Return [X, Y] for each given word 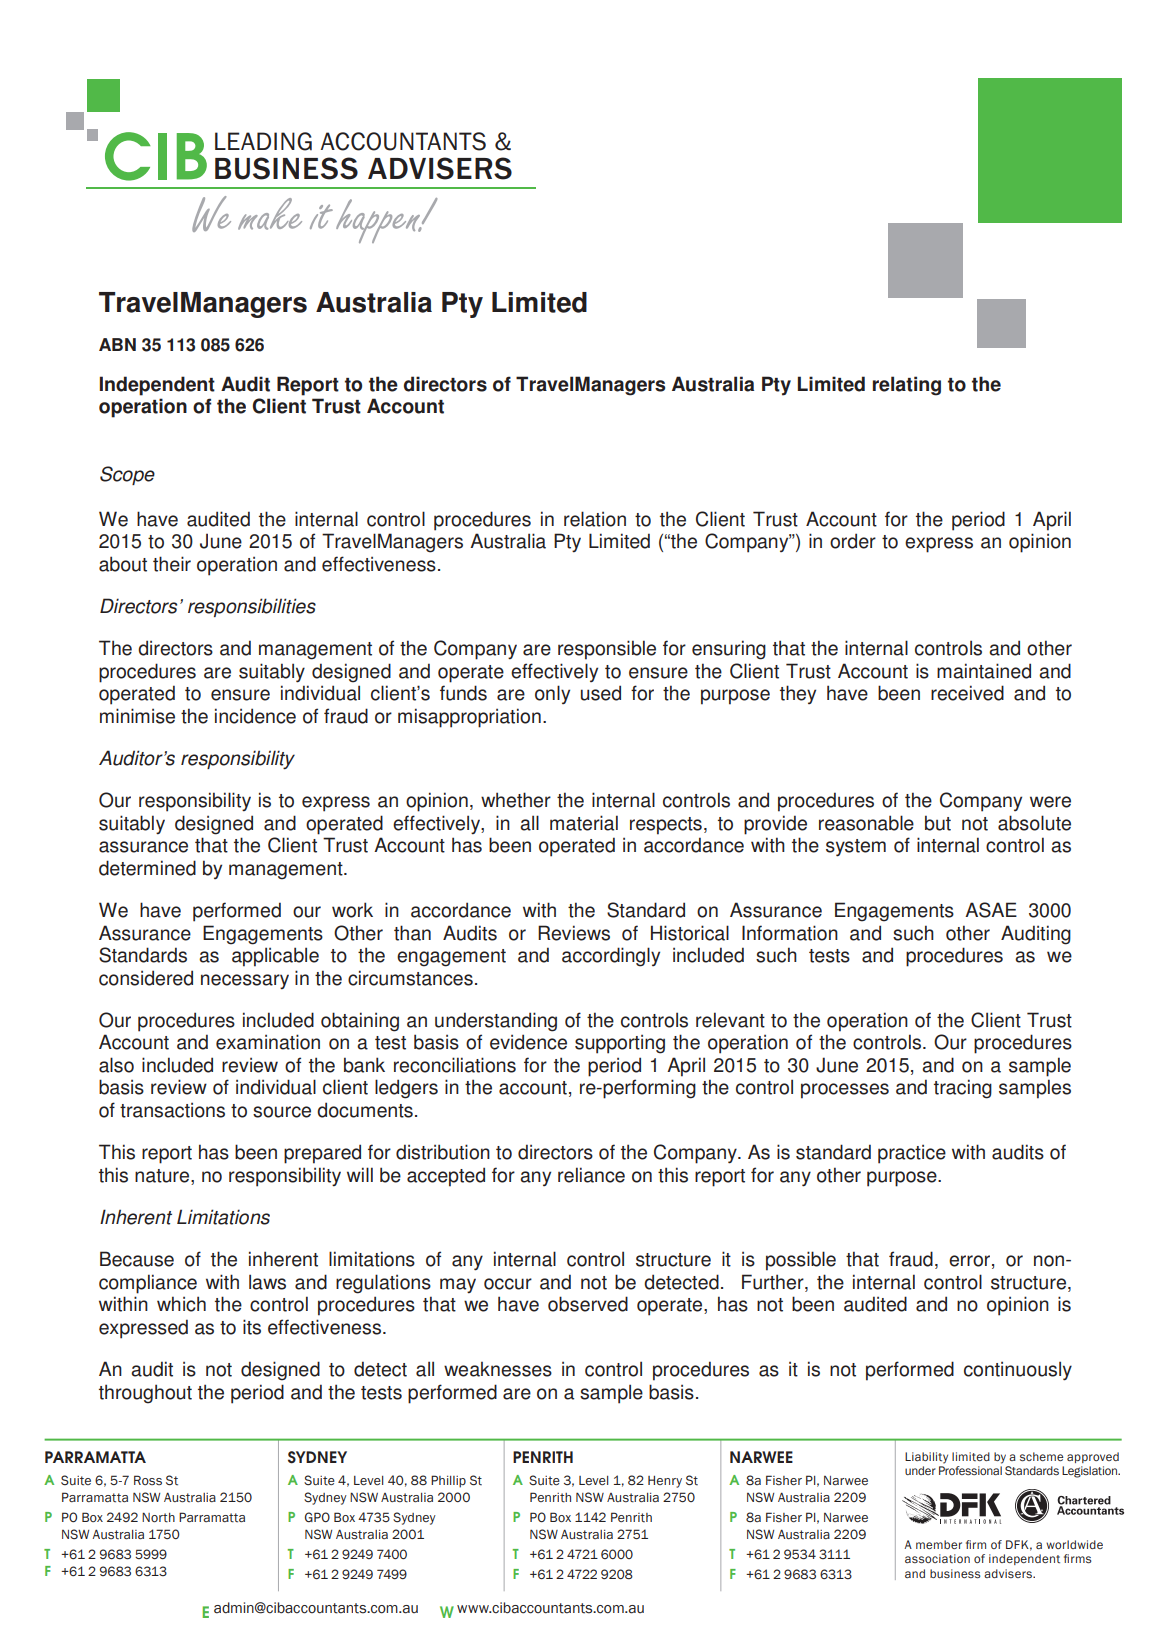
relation [595, 519]
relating [907, 386]
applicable [275, 957]
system [856, 848]
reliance [591, 1175]
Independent [157, 386]
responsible [607, 650]
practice [912, 1154]
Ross [148, 1480]
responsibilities [252, 607]
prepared [322, 1154]
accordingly [611, 957]
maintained [984, 671]
